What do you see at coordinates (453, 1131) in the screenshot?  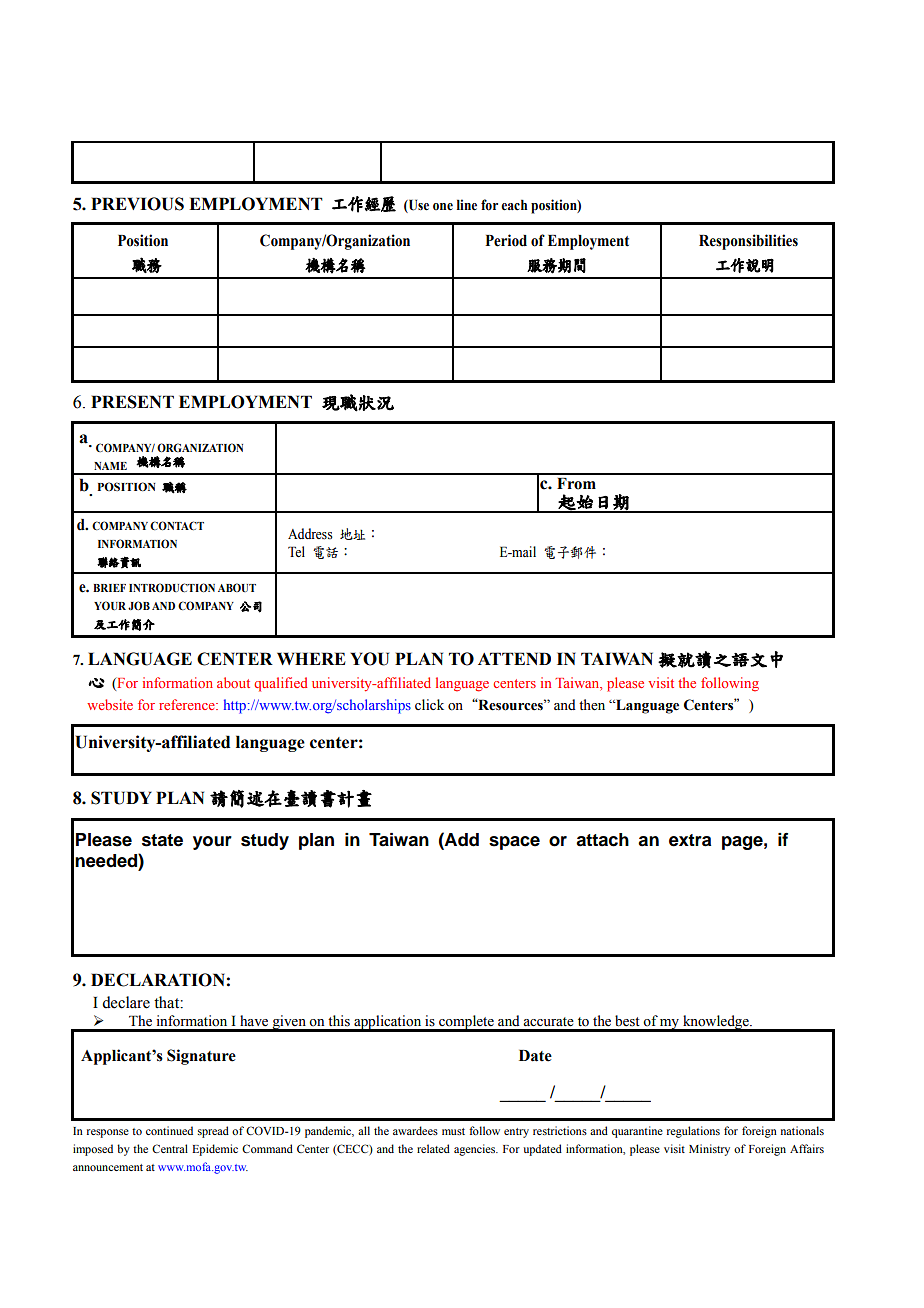 I see `must` at bounding box center [453, 1131].
